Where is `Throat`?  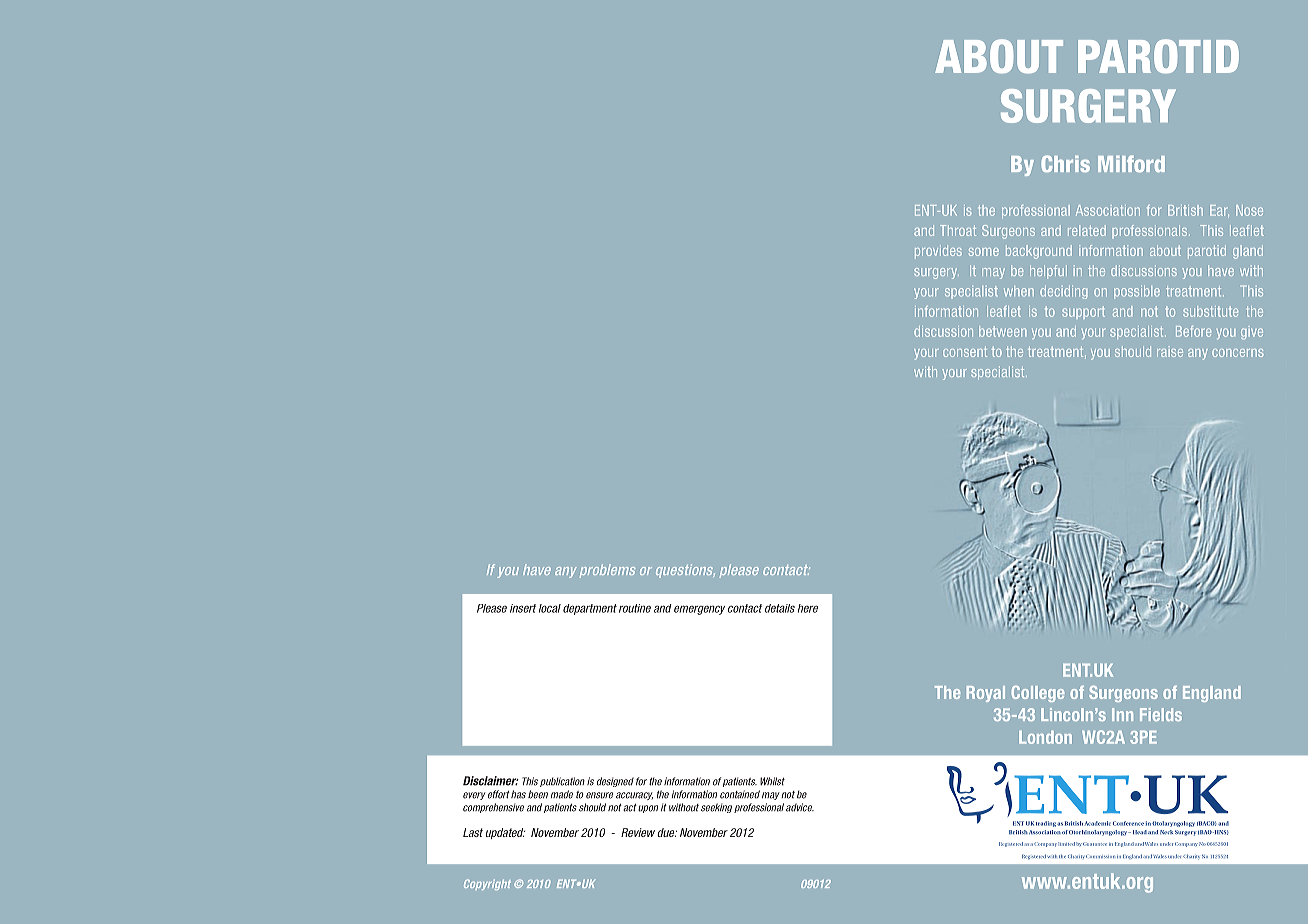
Throat is located at coordinates (958, 230).
